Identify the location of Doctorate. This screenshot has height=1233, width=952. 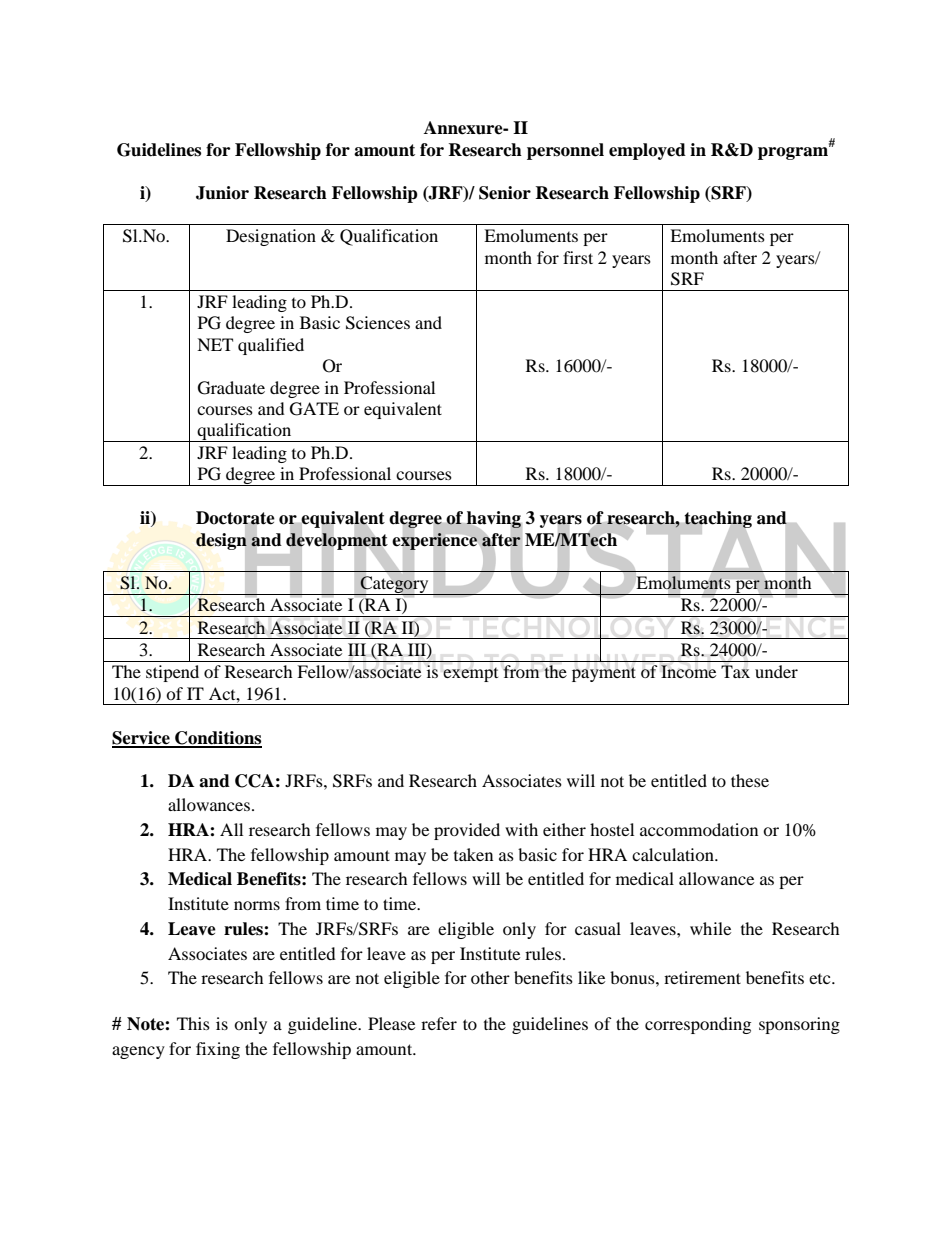
(235, 519).
